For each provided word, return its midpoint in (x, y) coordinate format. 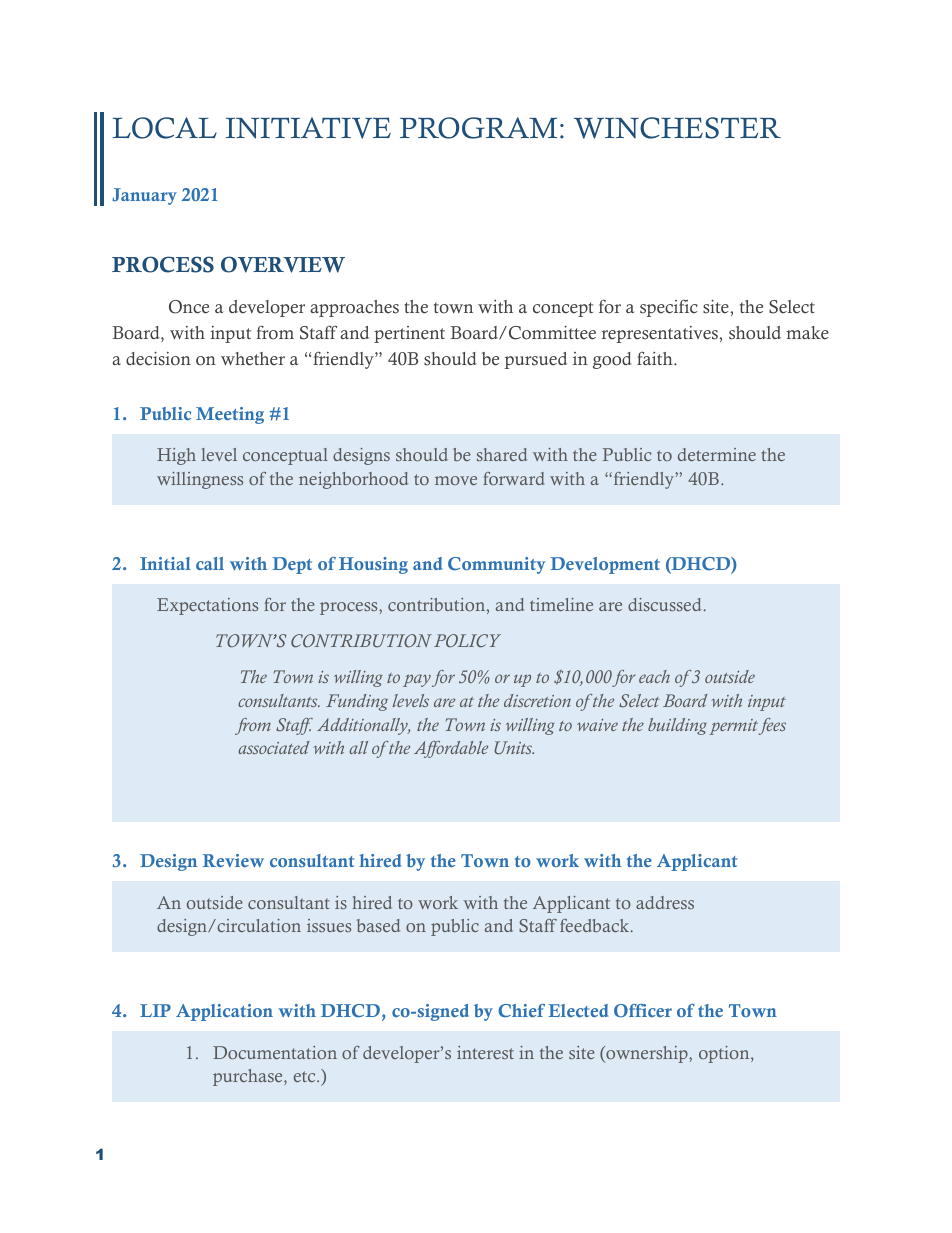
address (665, 902)
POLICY (467, 641)
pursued (536, 360)
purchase (249, 1077)
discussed (664, 604)
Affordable (451, 749)
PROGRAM (478, 128)
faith (656, 358)
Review (233, 860)
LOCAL (165, 128)
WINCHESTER (677, 128)
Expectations (207, 606)
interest (485, 1052)
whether (253, 359)
